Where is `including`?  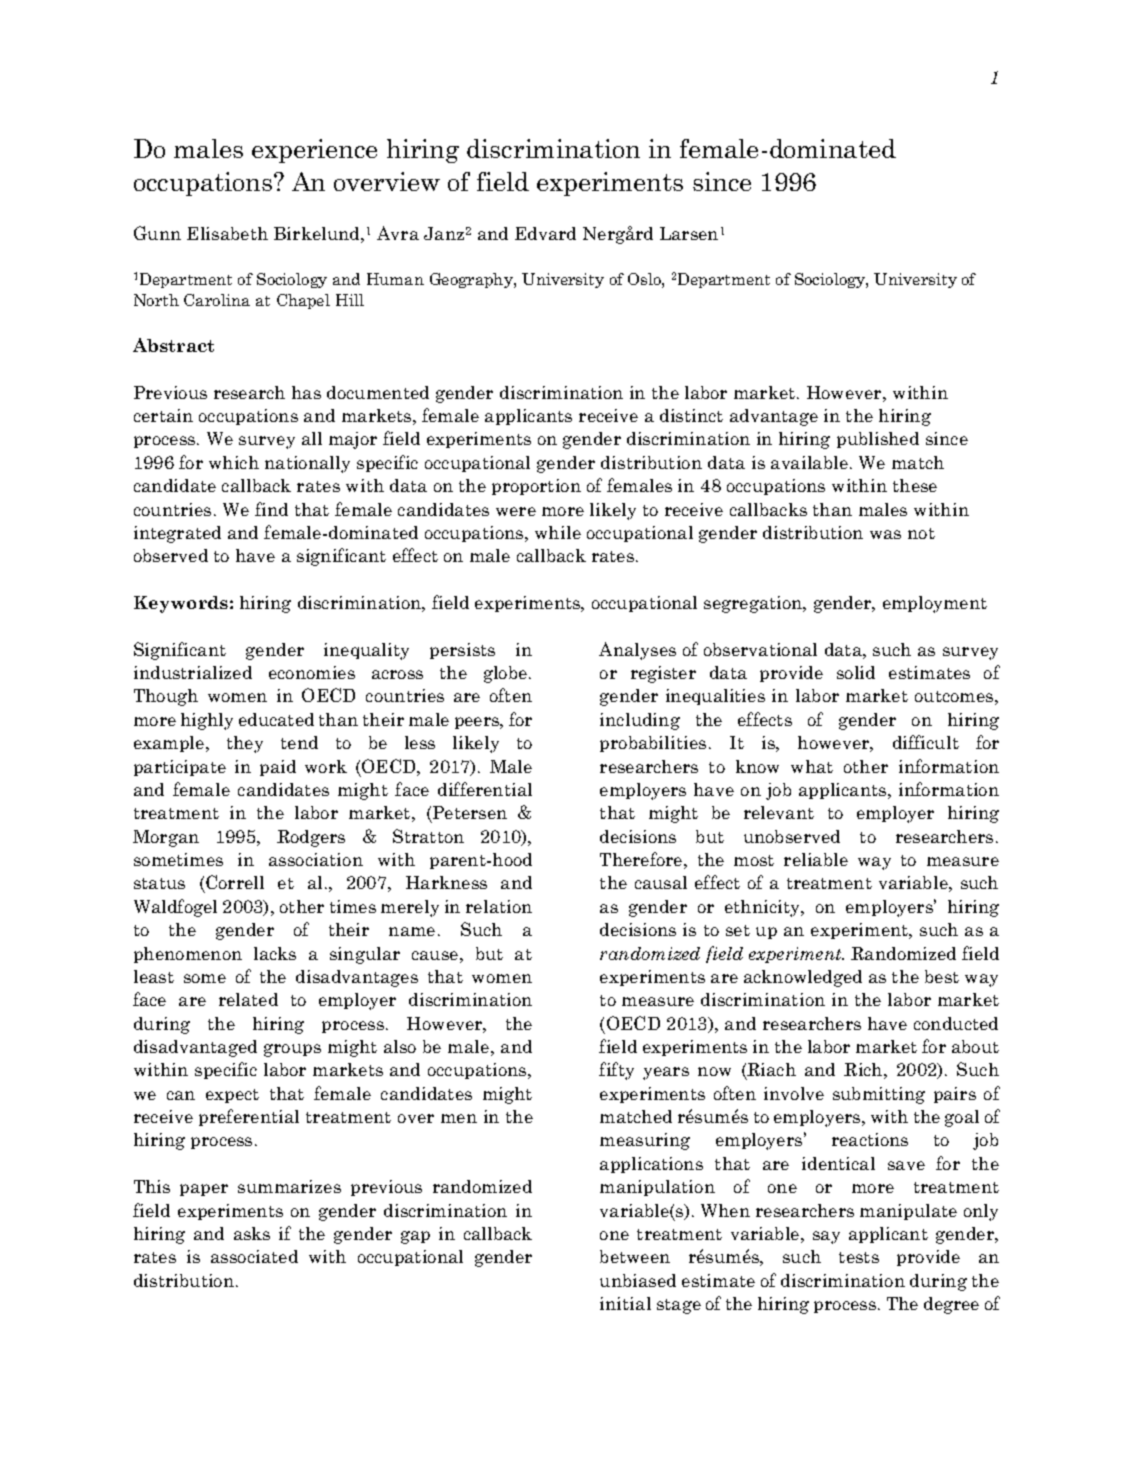
including is located at coordinates (640, 721).
